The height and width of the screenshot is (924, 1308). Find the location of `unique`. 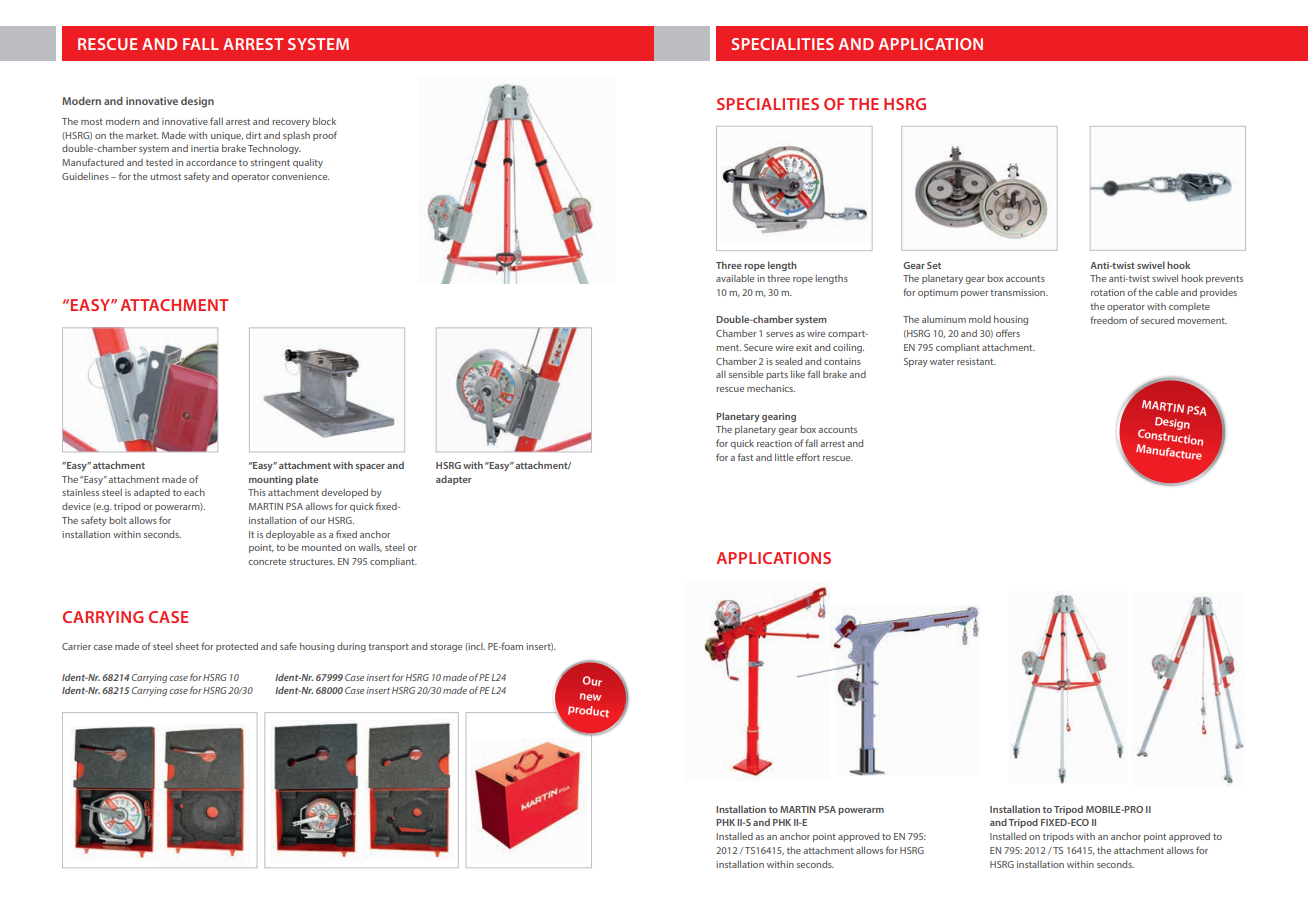

unique is located at coordinates (227, 136).
